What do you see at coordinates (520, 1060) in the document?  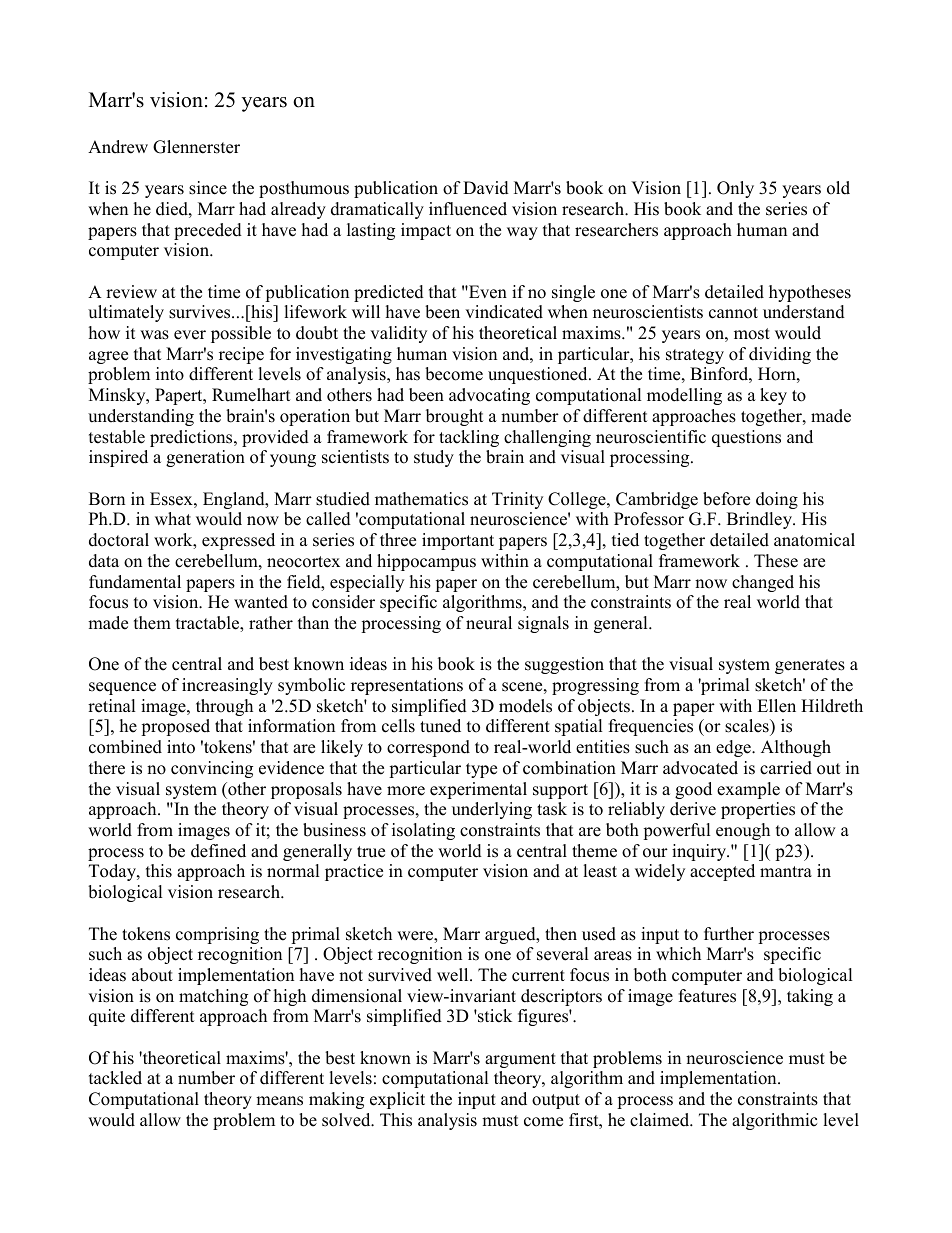 I see `argument` at bounding box center [520, 1060].
